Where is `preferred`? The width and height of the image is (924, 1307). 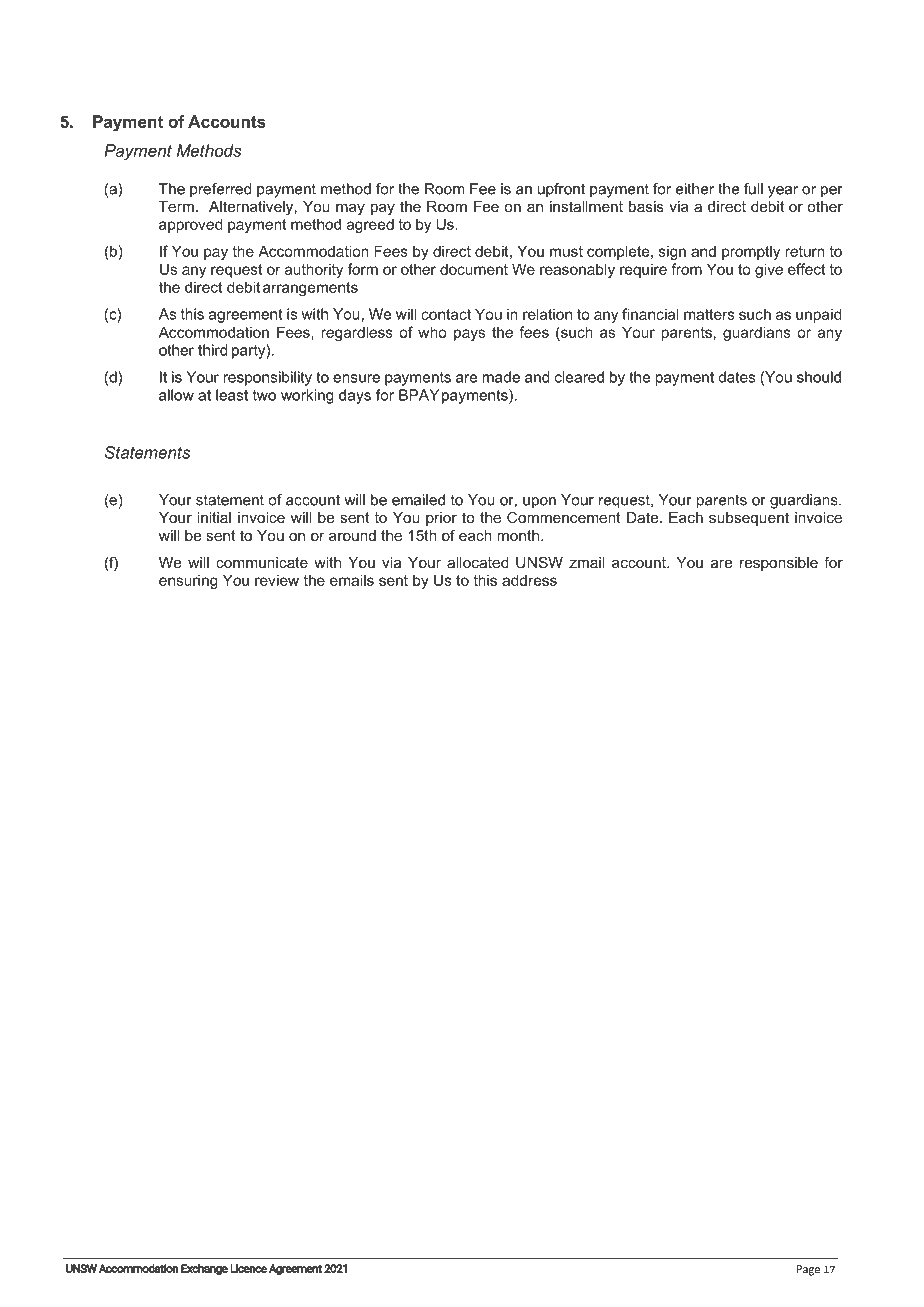
preferred is located at coordinates (221, 190).
